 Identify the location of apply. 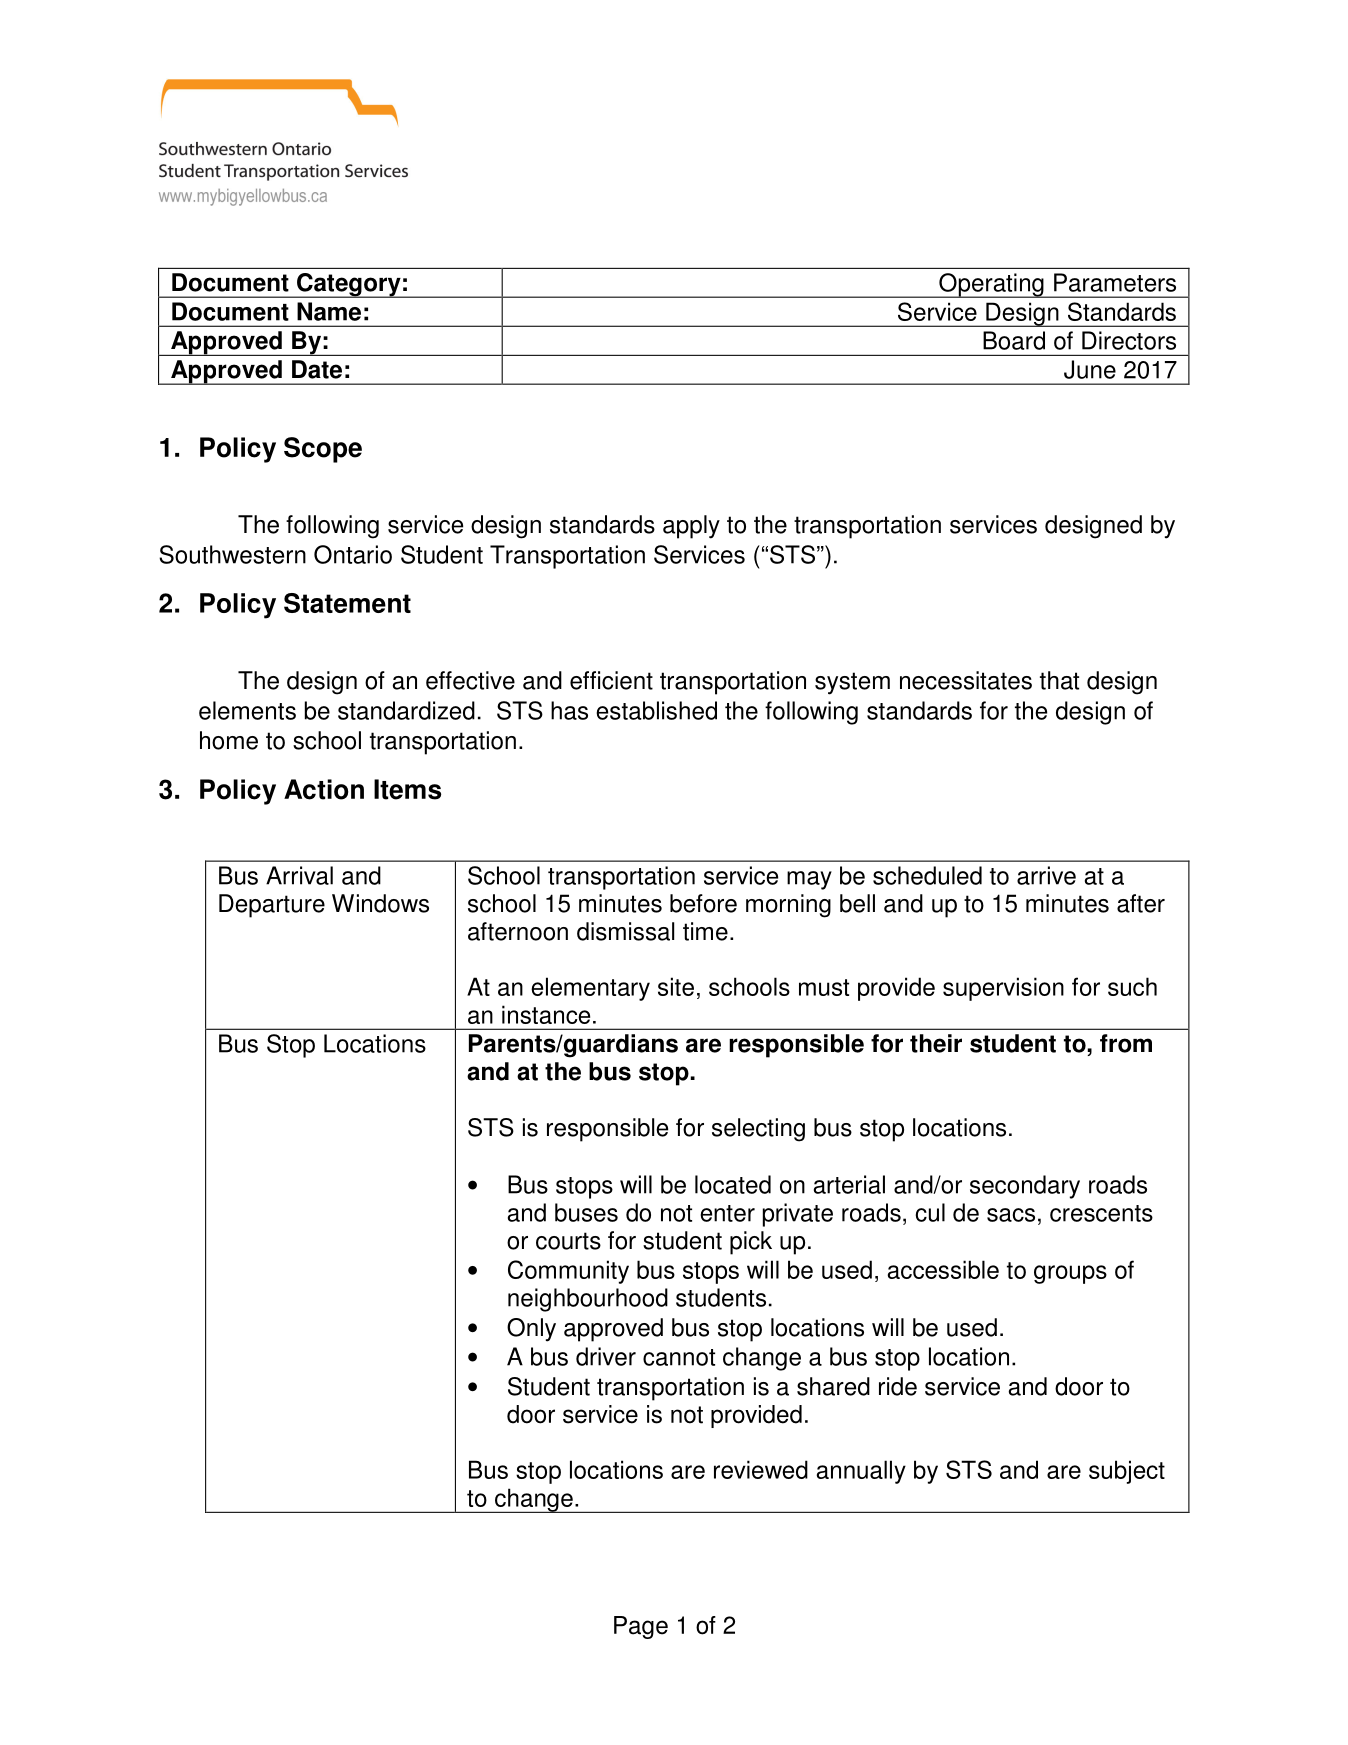
(691, 527).
